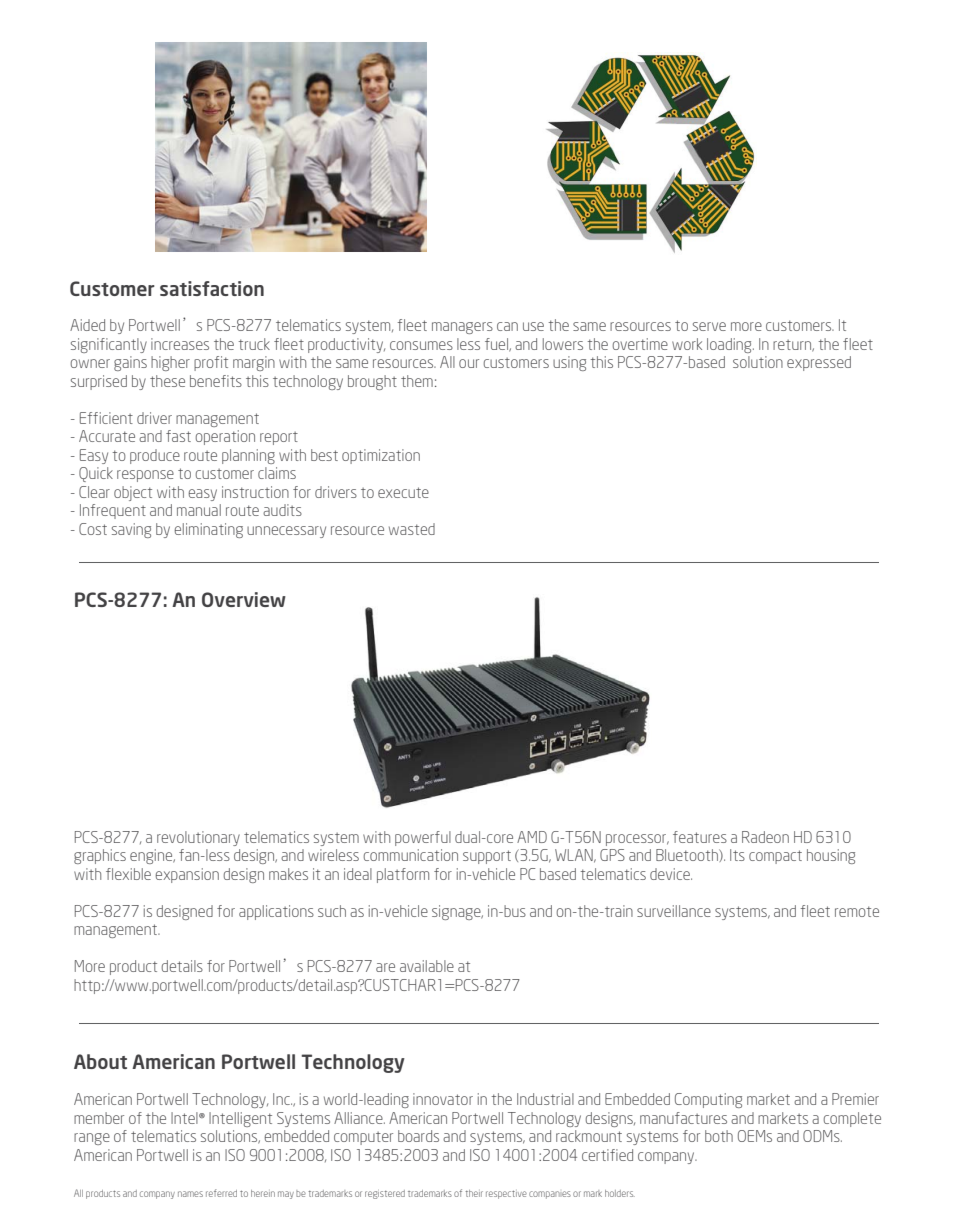  What do you see at coordinates (709, 326) in the screenshot?
I see `serve` at bounding box center [709, 326].
